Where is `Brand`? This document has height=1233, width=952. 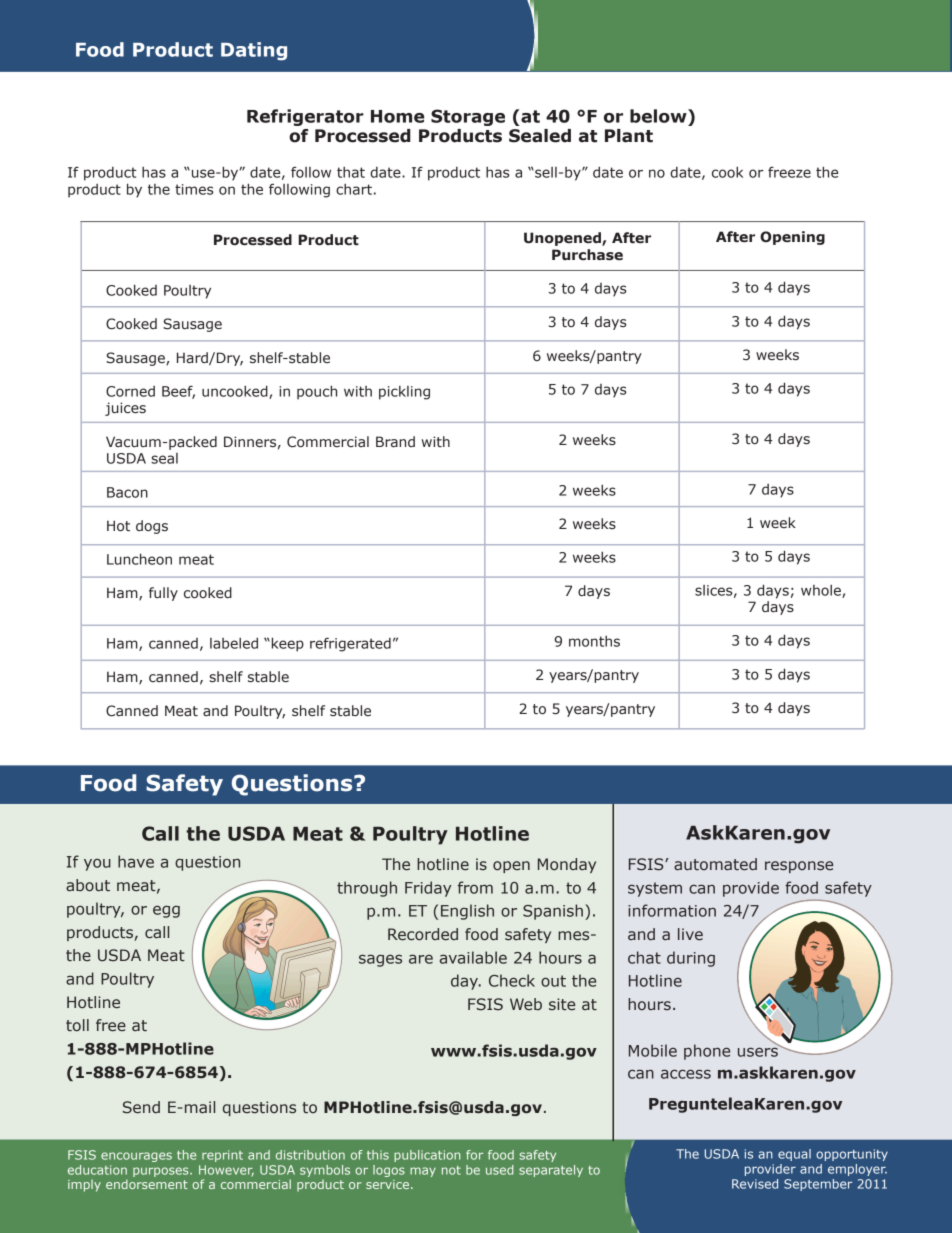 Brand is located at coordinates (395, 442).
